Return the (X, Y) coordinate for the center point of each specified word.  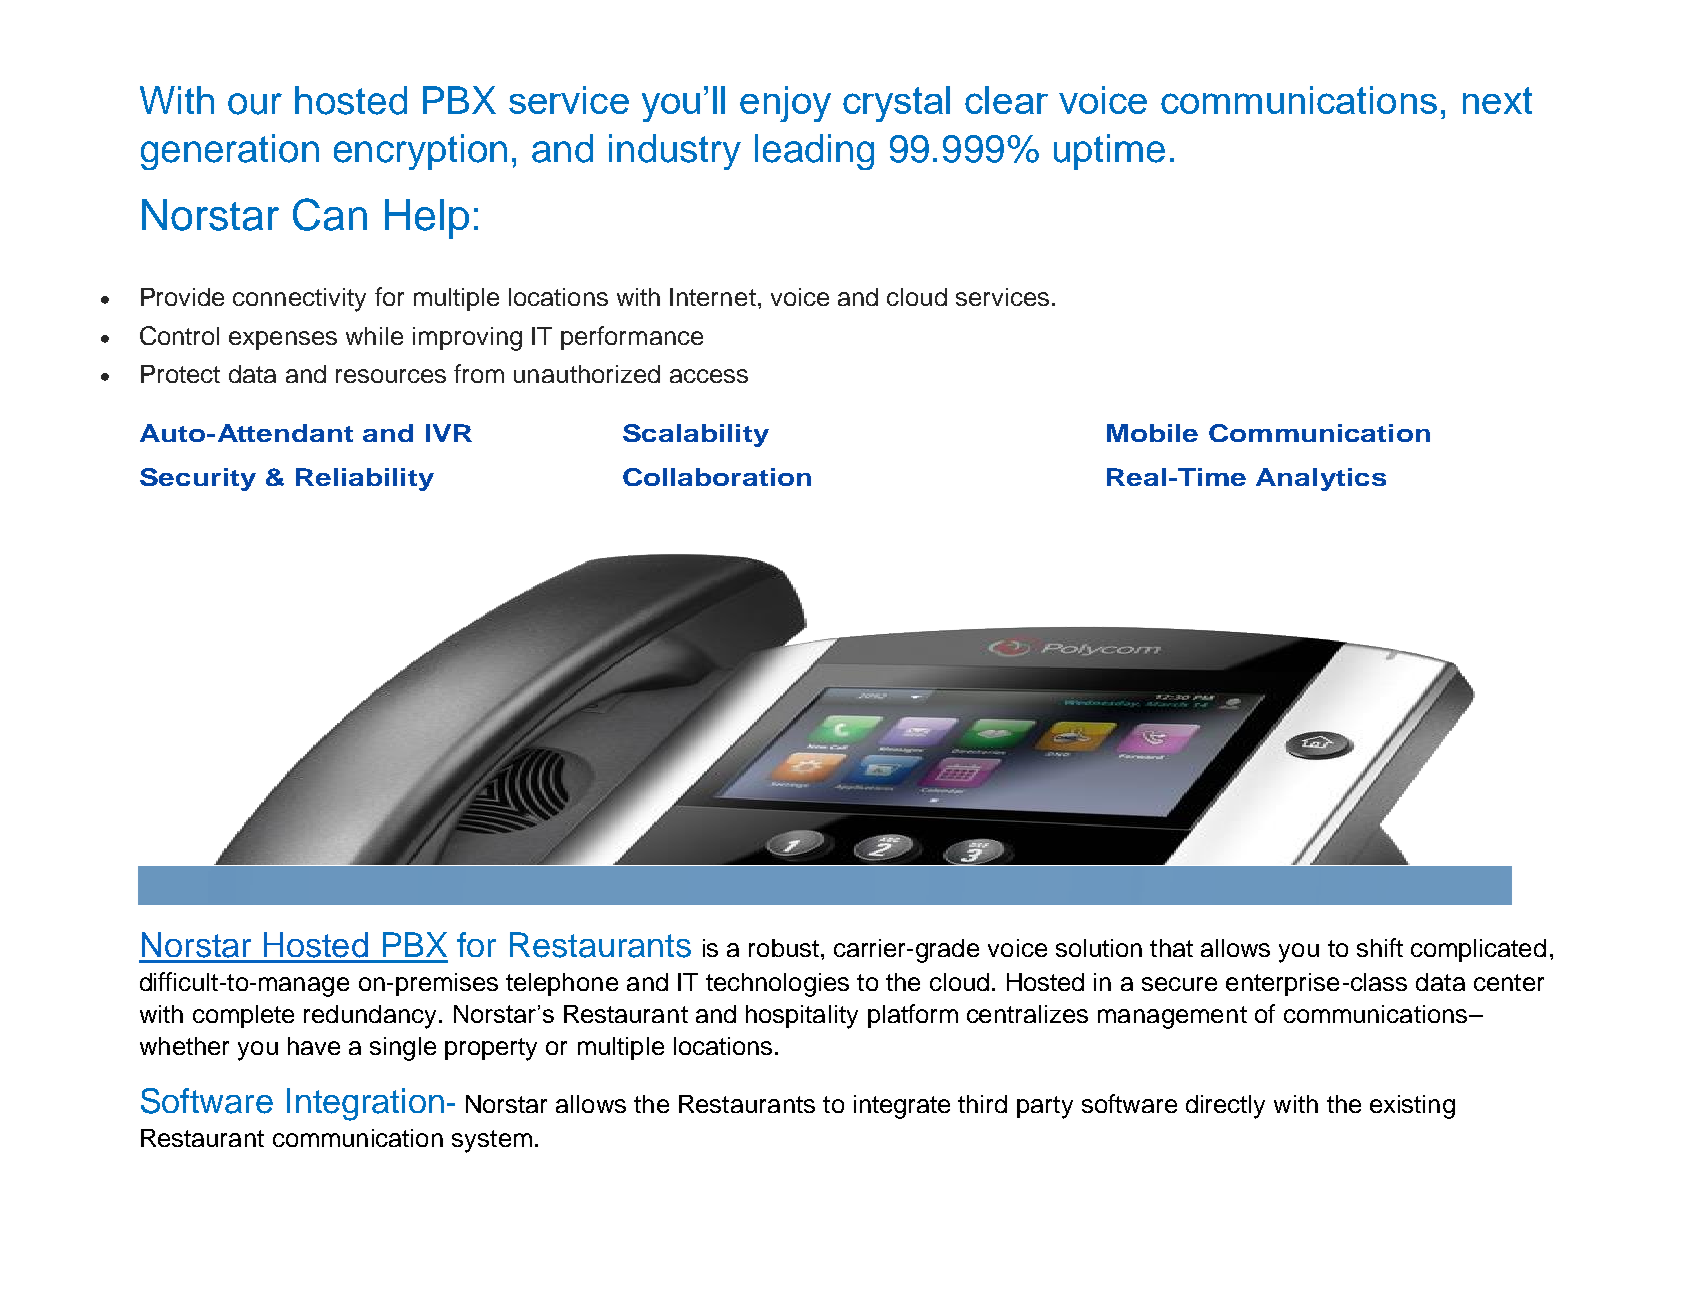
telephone (562, 984)
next (1497, 100)
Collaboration (717, 477)
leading (814, 152)
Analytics (1321, 479)
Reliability (365, 479)
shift (1380, 947)
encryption (420, 152)
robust (784, 948)
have (314, 1046)
